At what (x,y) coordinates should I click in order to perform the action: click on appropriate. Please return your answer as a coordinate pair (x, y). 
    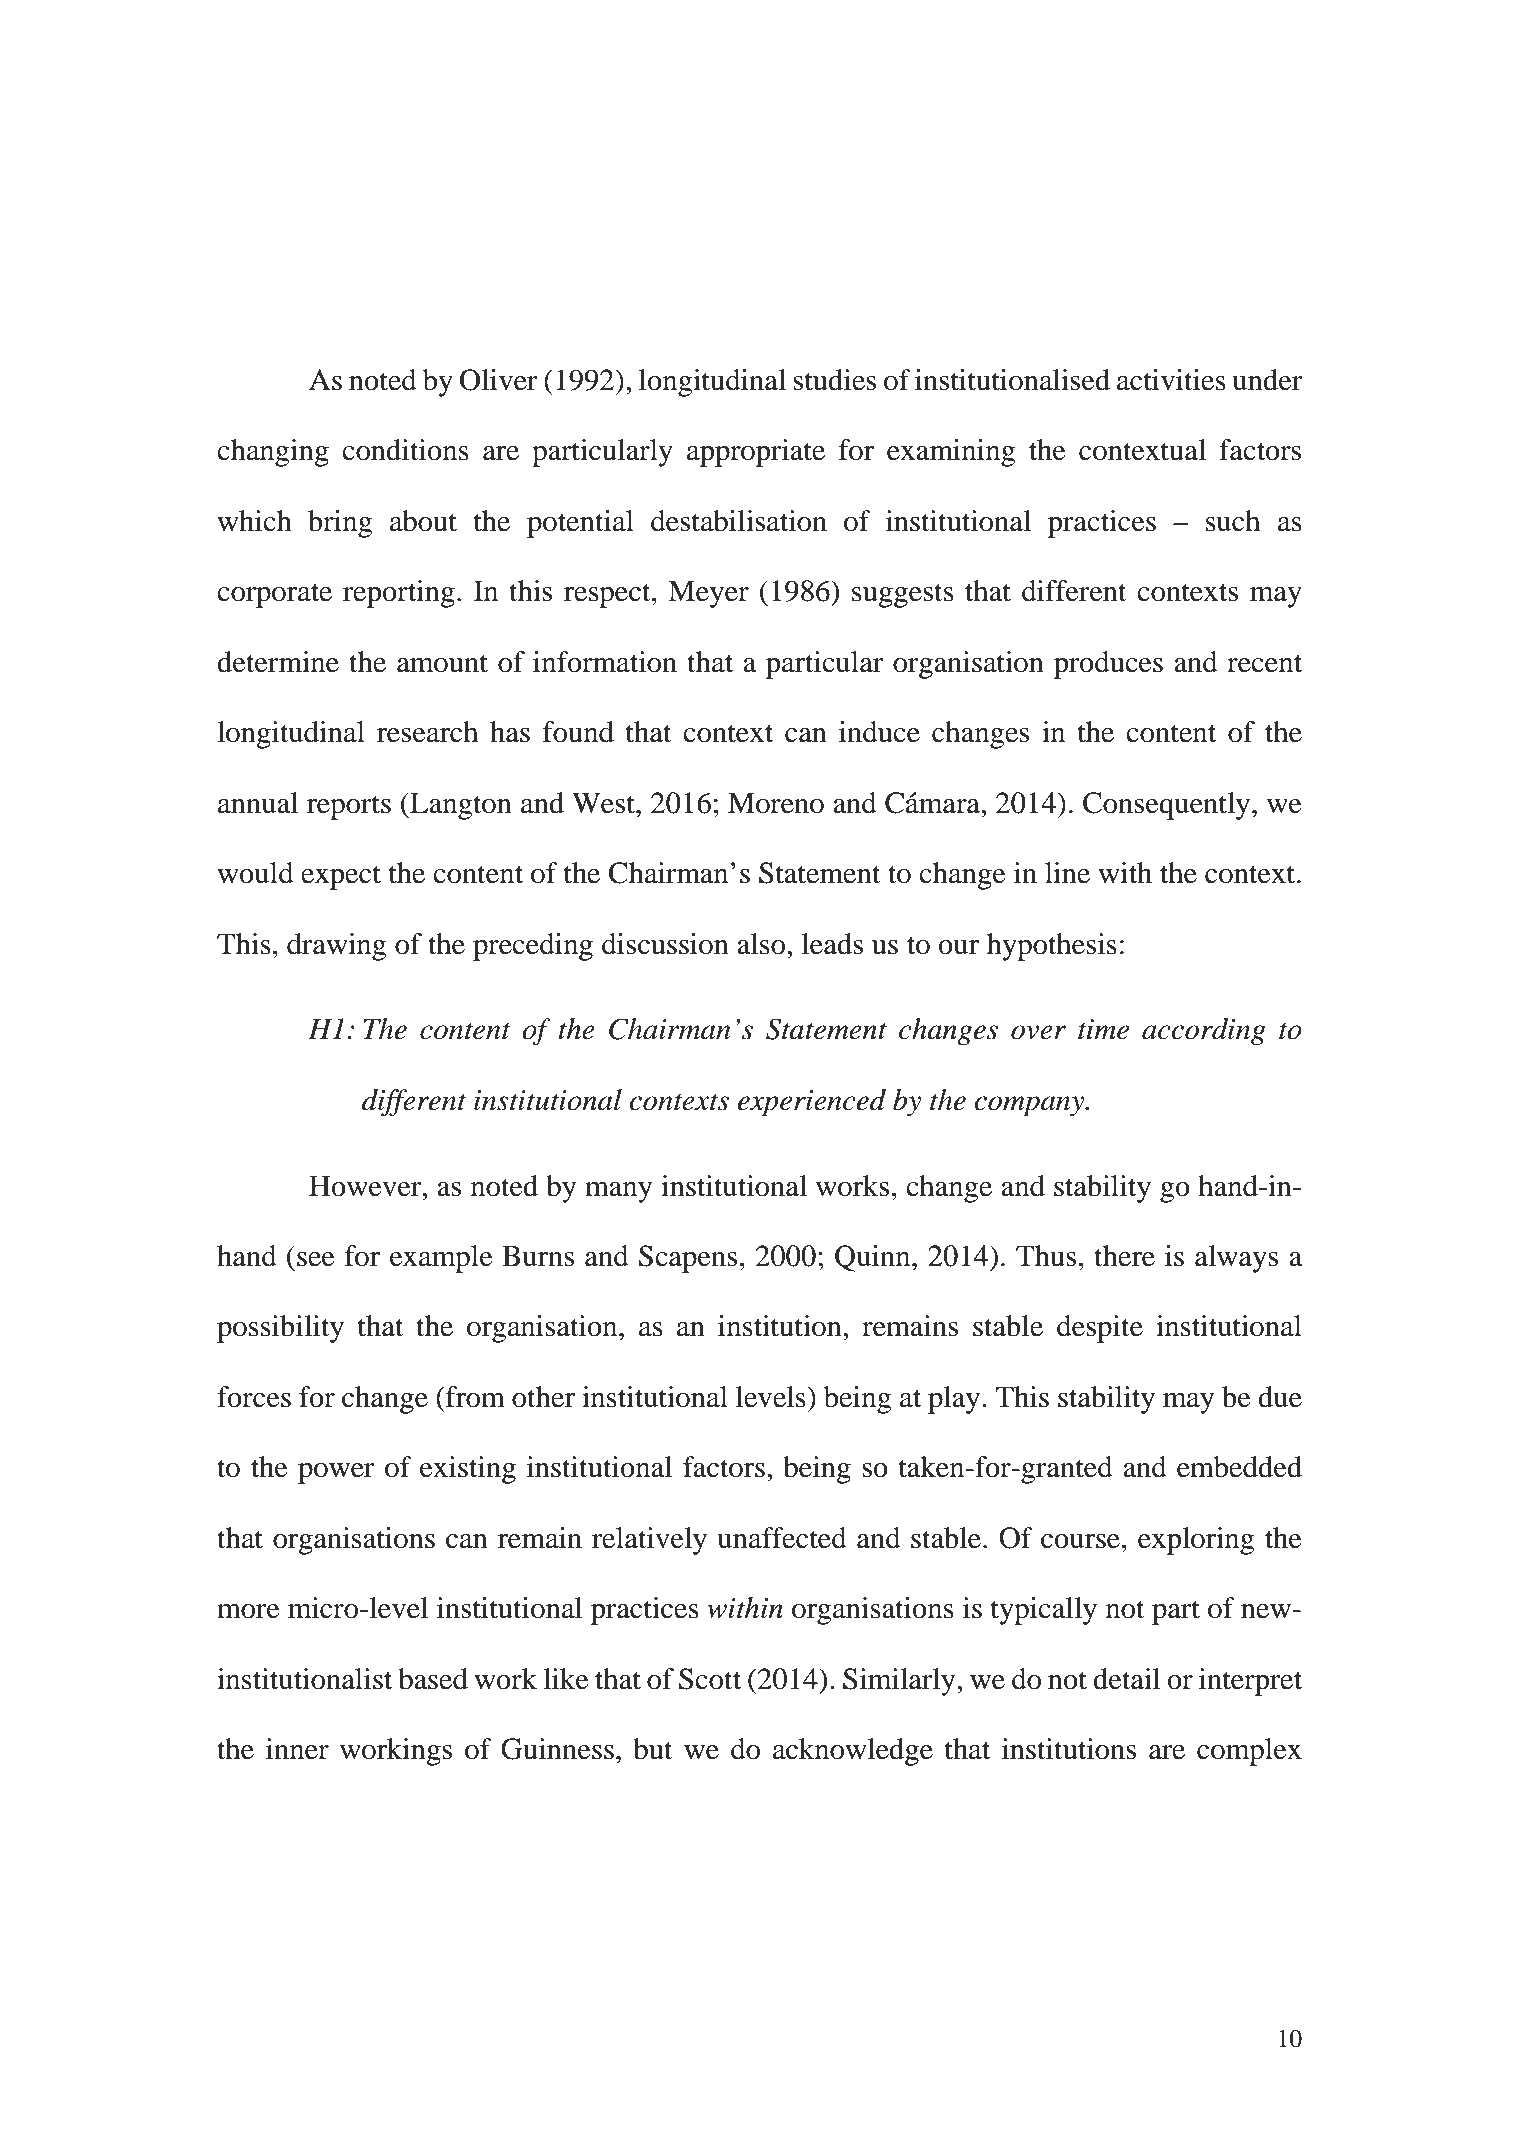
    Looking at the image, I should click on (756, 453).
